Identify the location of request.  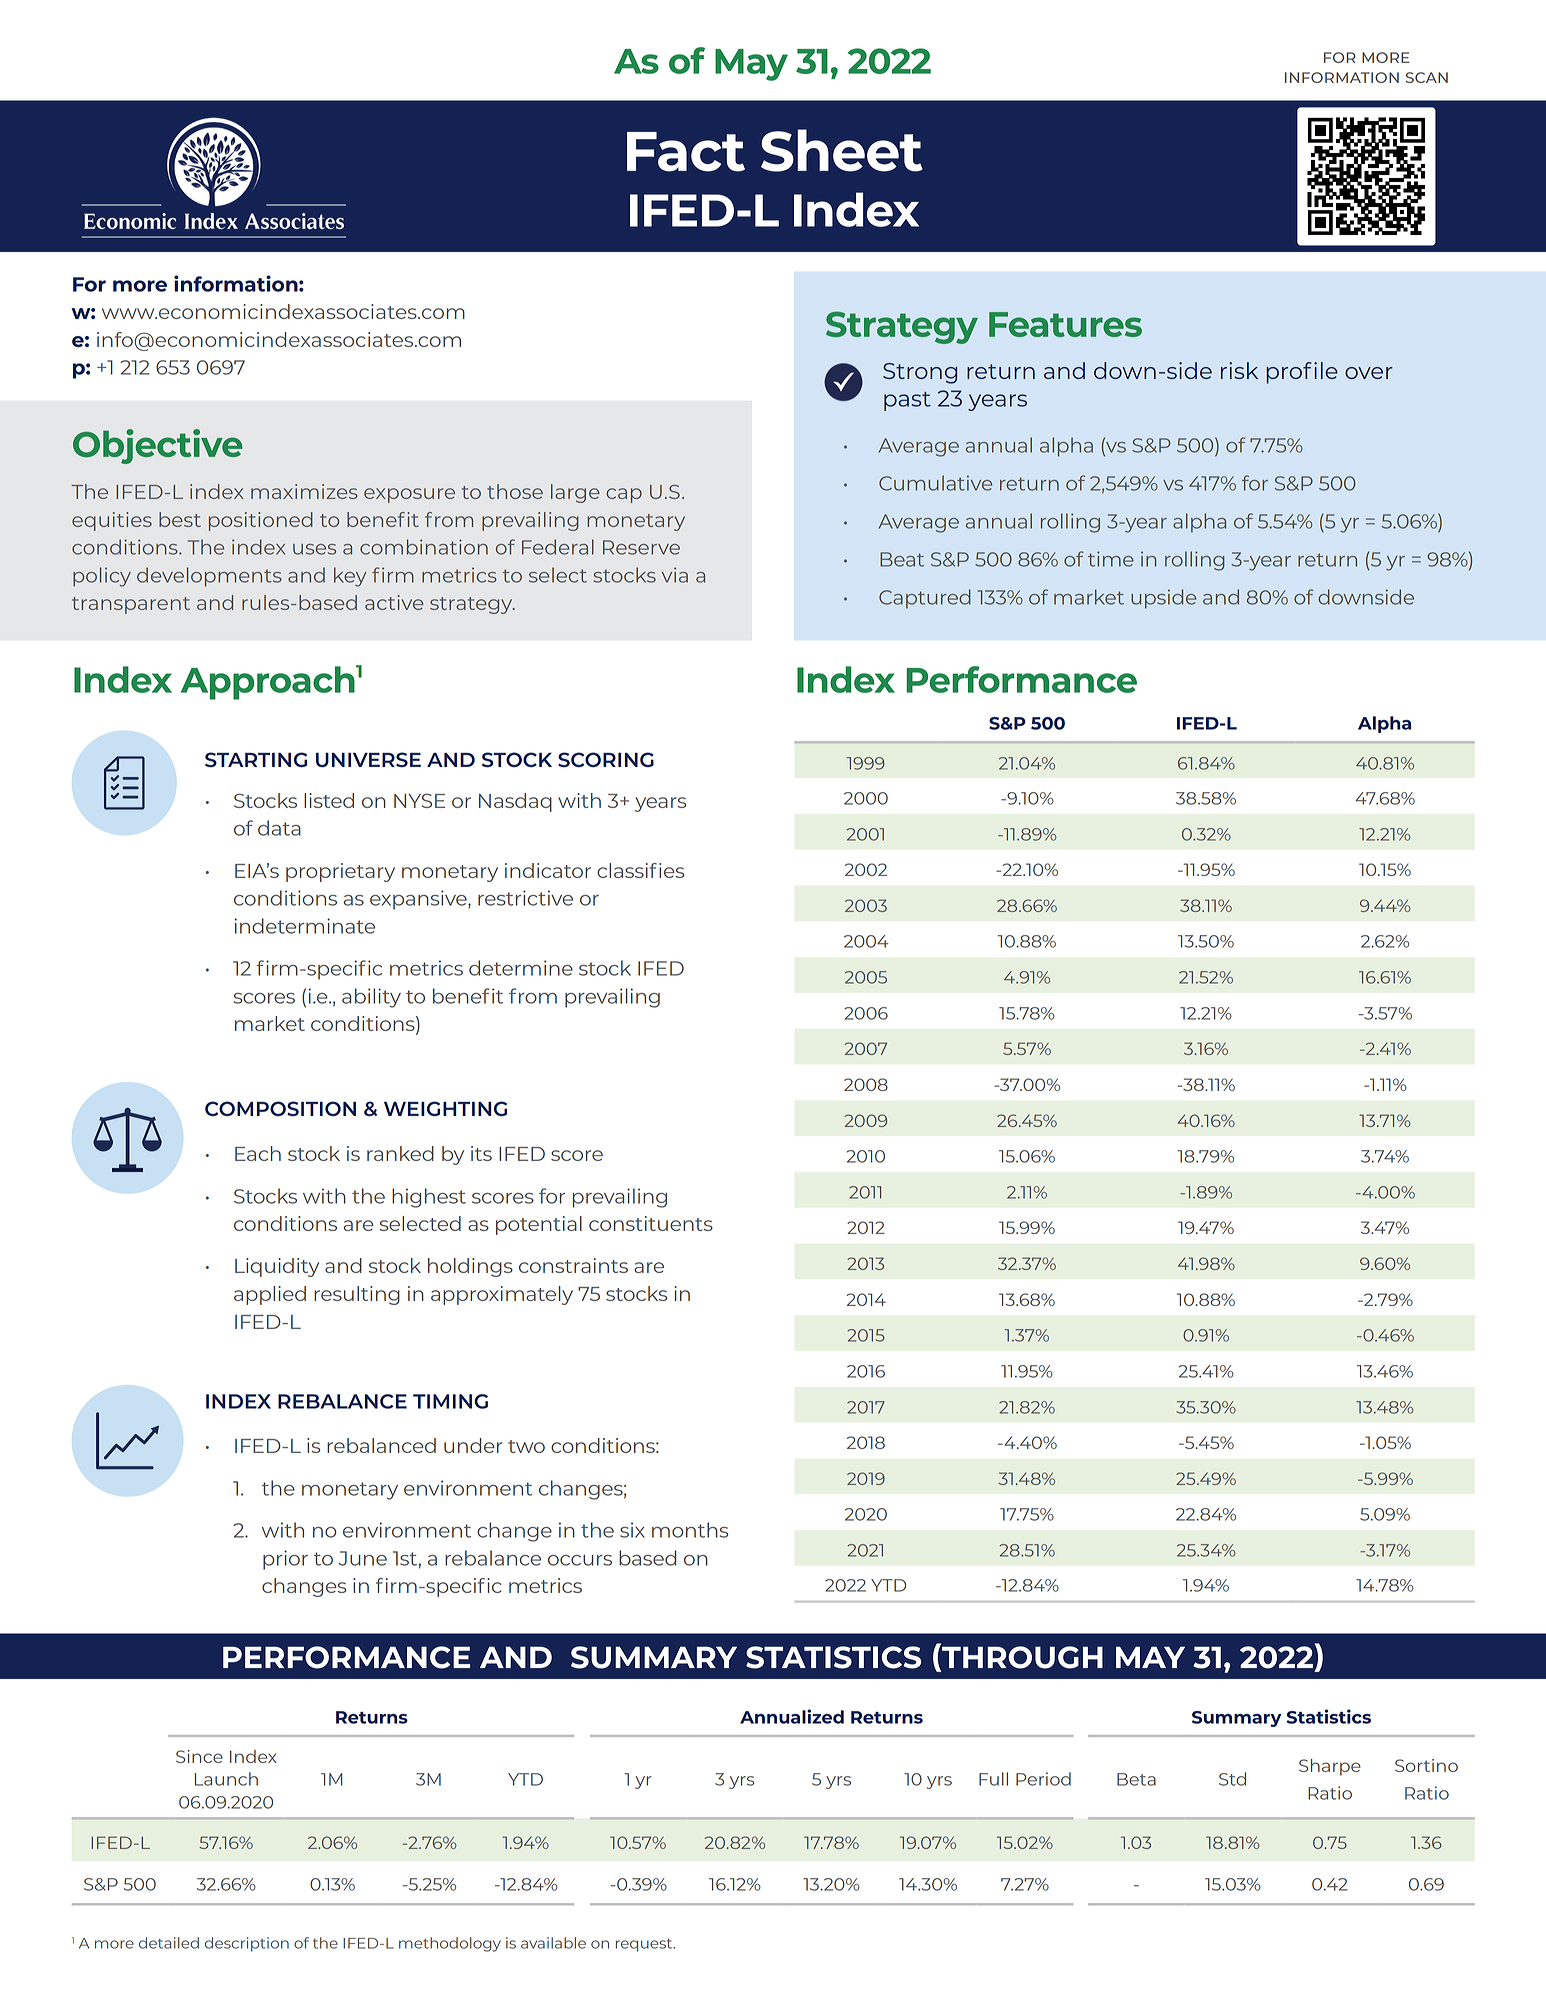
(645, 1945).
